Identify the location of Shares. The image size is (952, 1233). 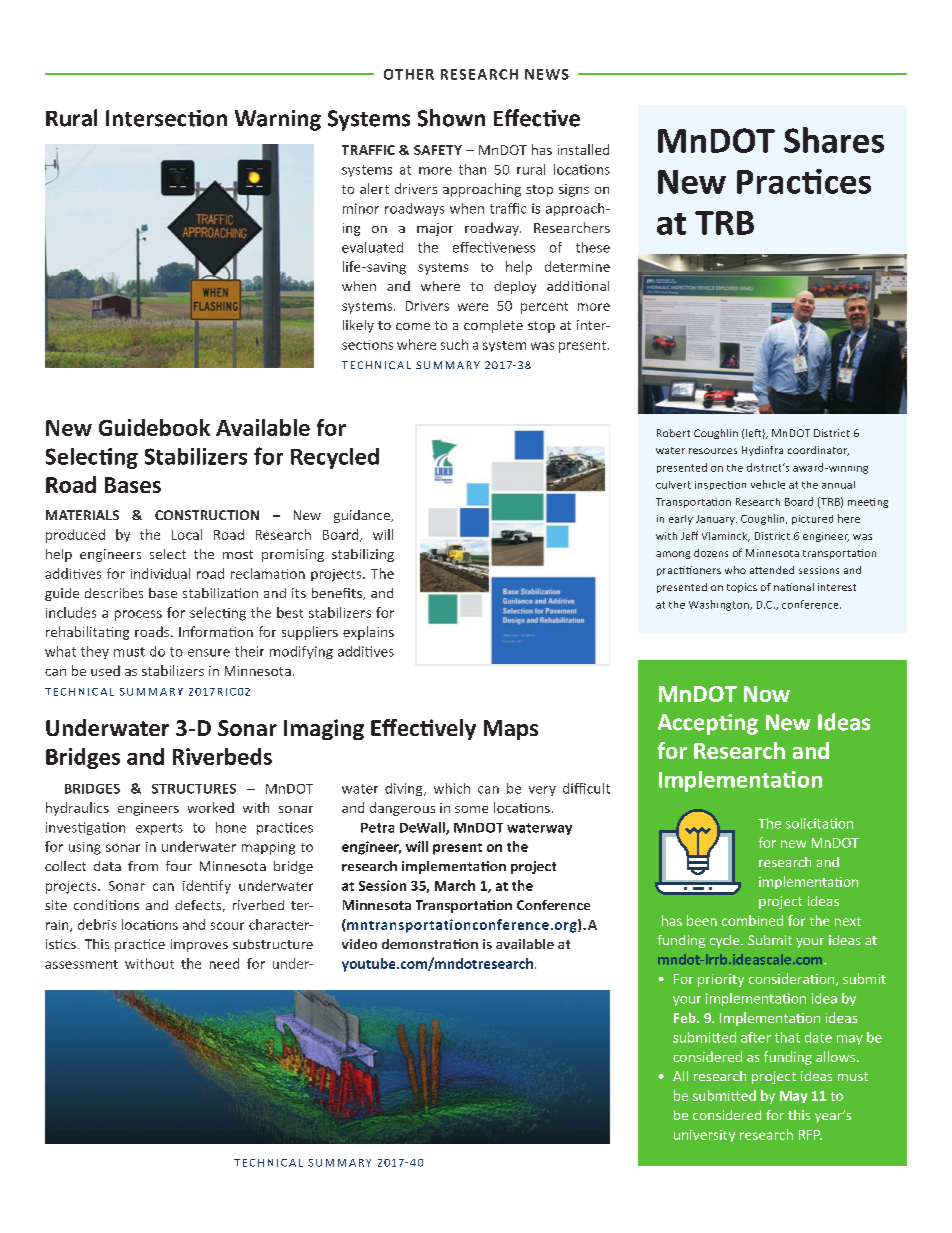
(834, 140).
